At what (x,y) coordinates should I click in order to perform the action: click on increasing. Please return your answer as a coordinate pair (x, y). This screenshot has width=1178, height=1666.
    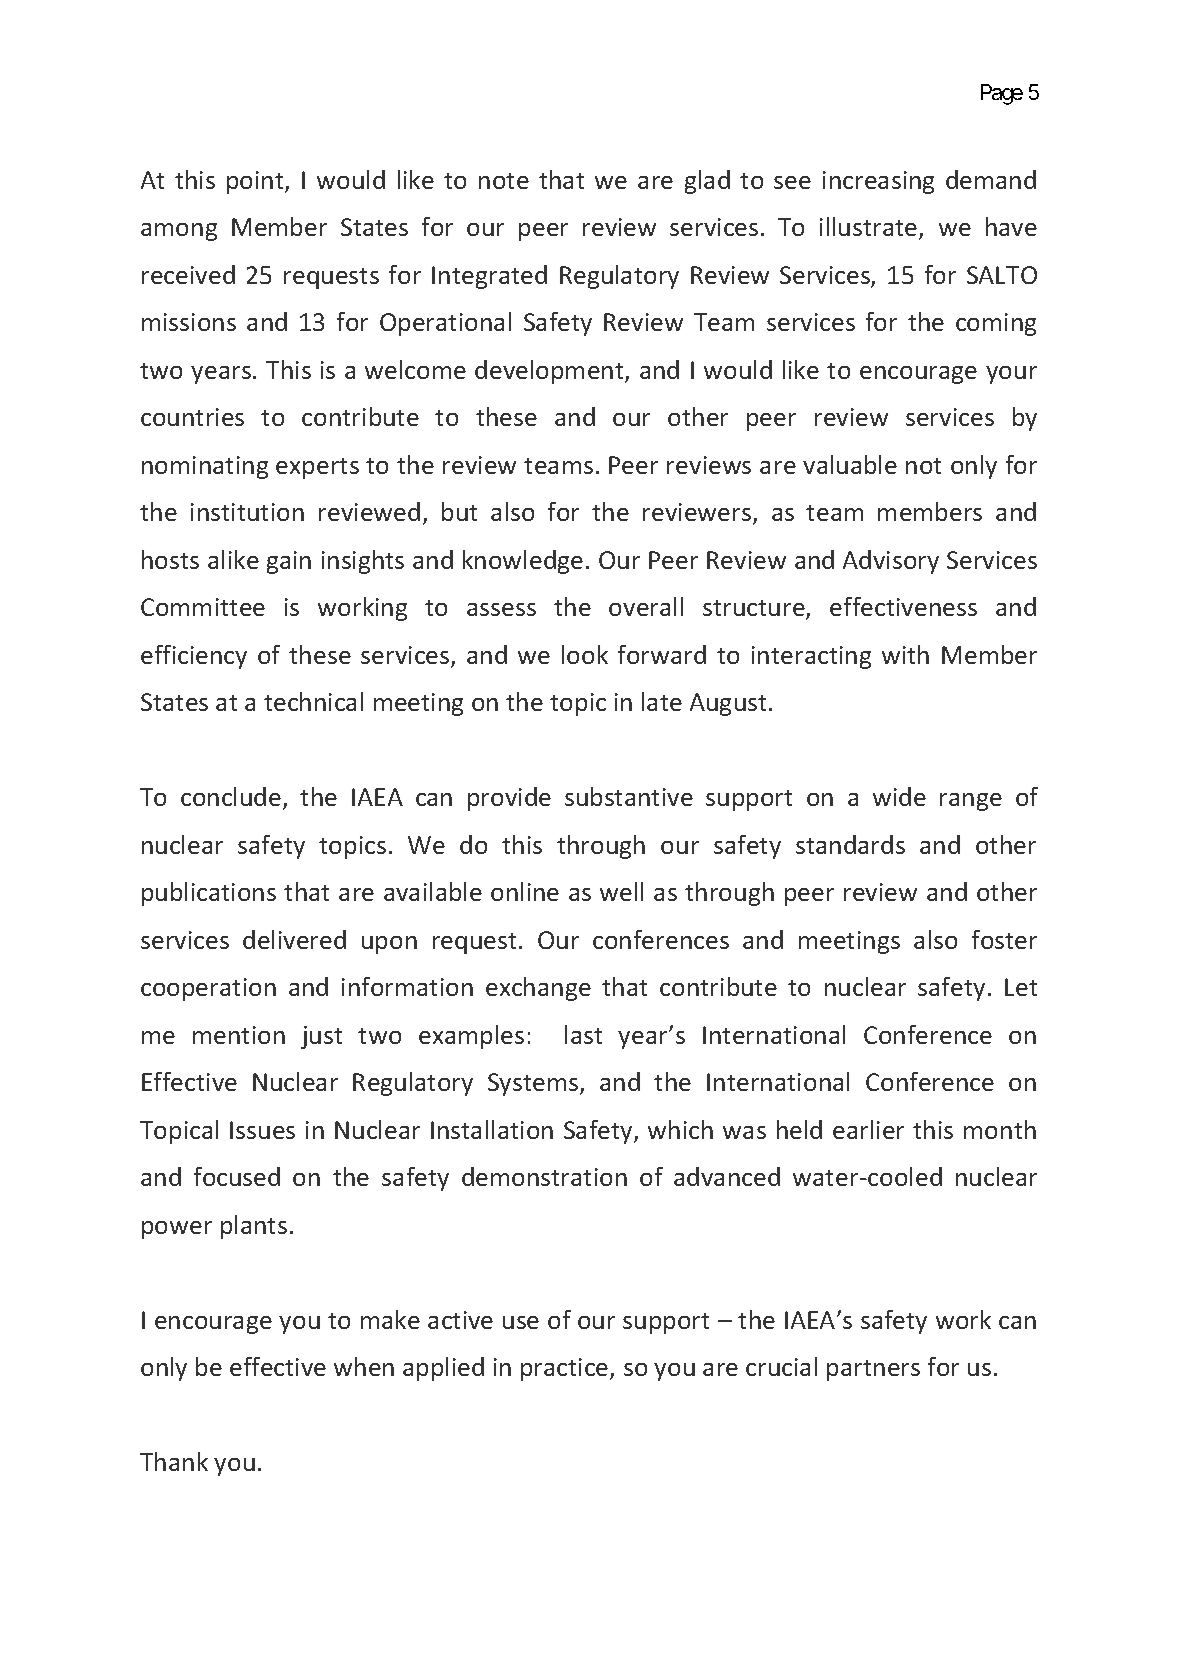
    Looking at the image, I should click on (878, 182).
